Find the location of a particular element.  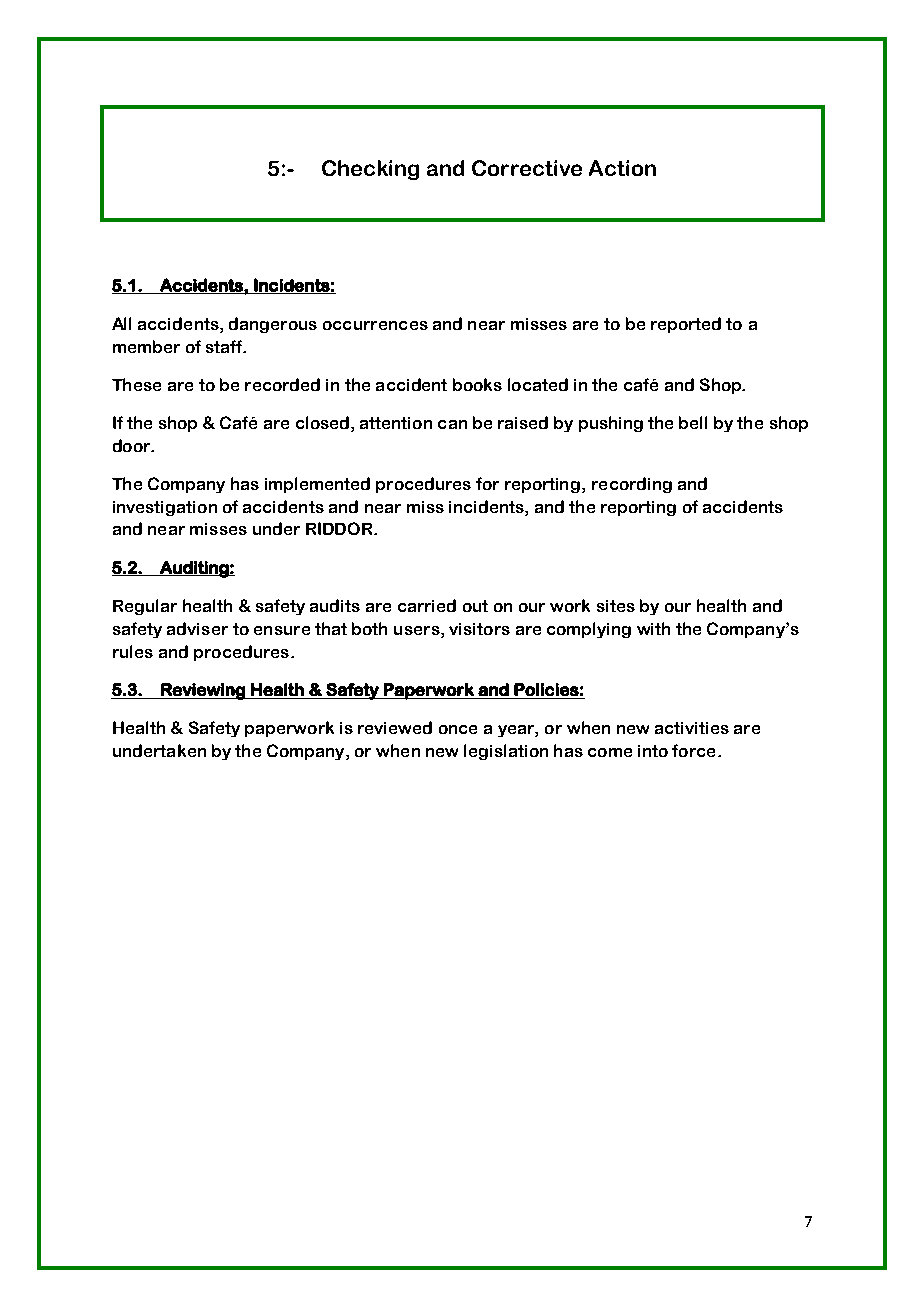

implemented is located at coordinates (317, 485).
